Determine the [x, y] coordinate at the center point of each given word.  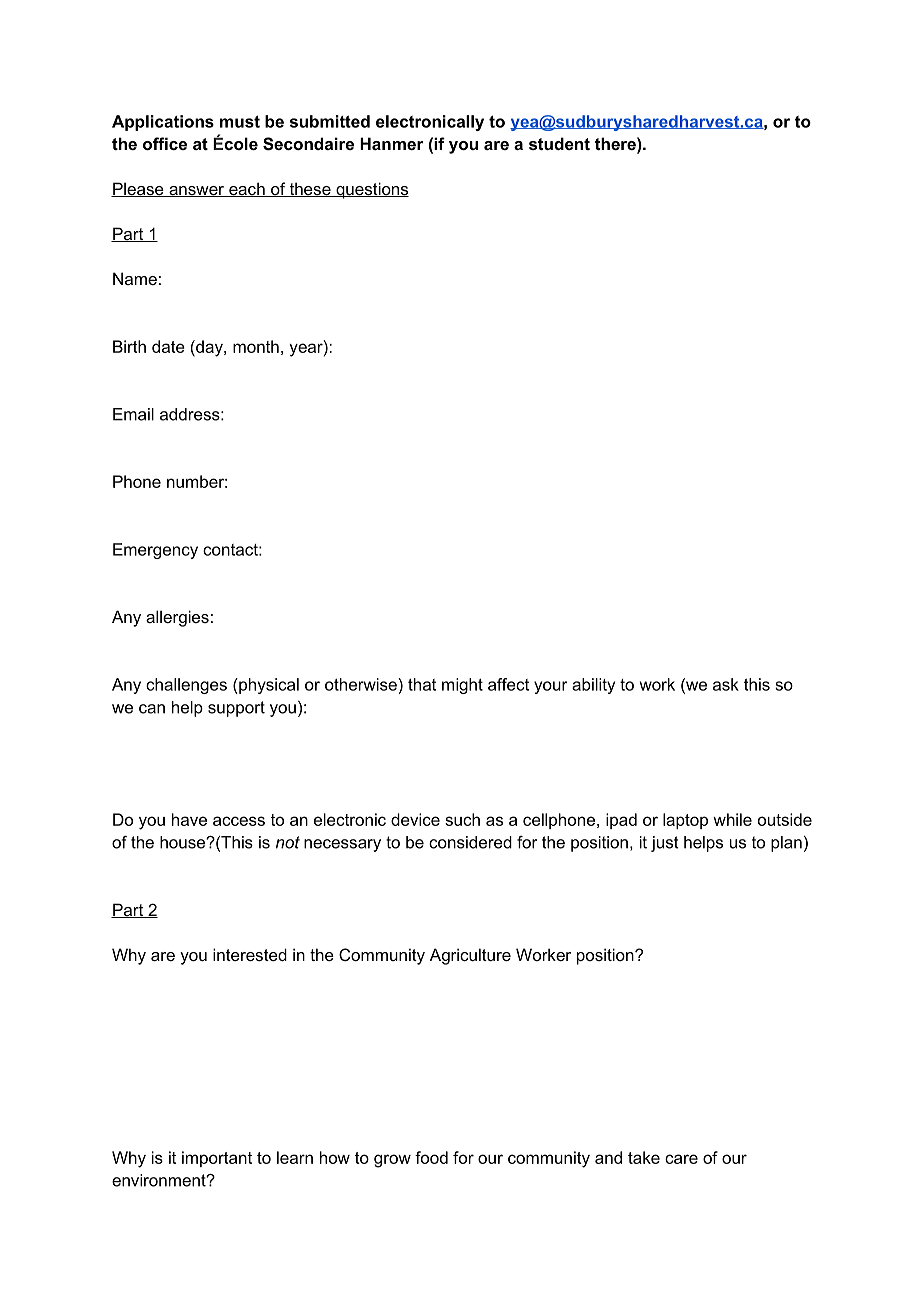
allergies [177, 618]
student [559, 143]
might [462, 686]
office [165, 143]
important [217, 1159]
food [431, 1157]
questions [371, 190]
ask [726, 684]
